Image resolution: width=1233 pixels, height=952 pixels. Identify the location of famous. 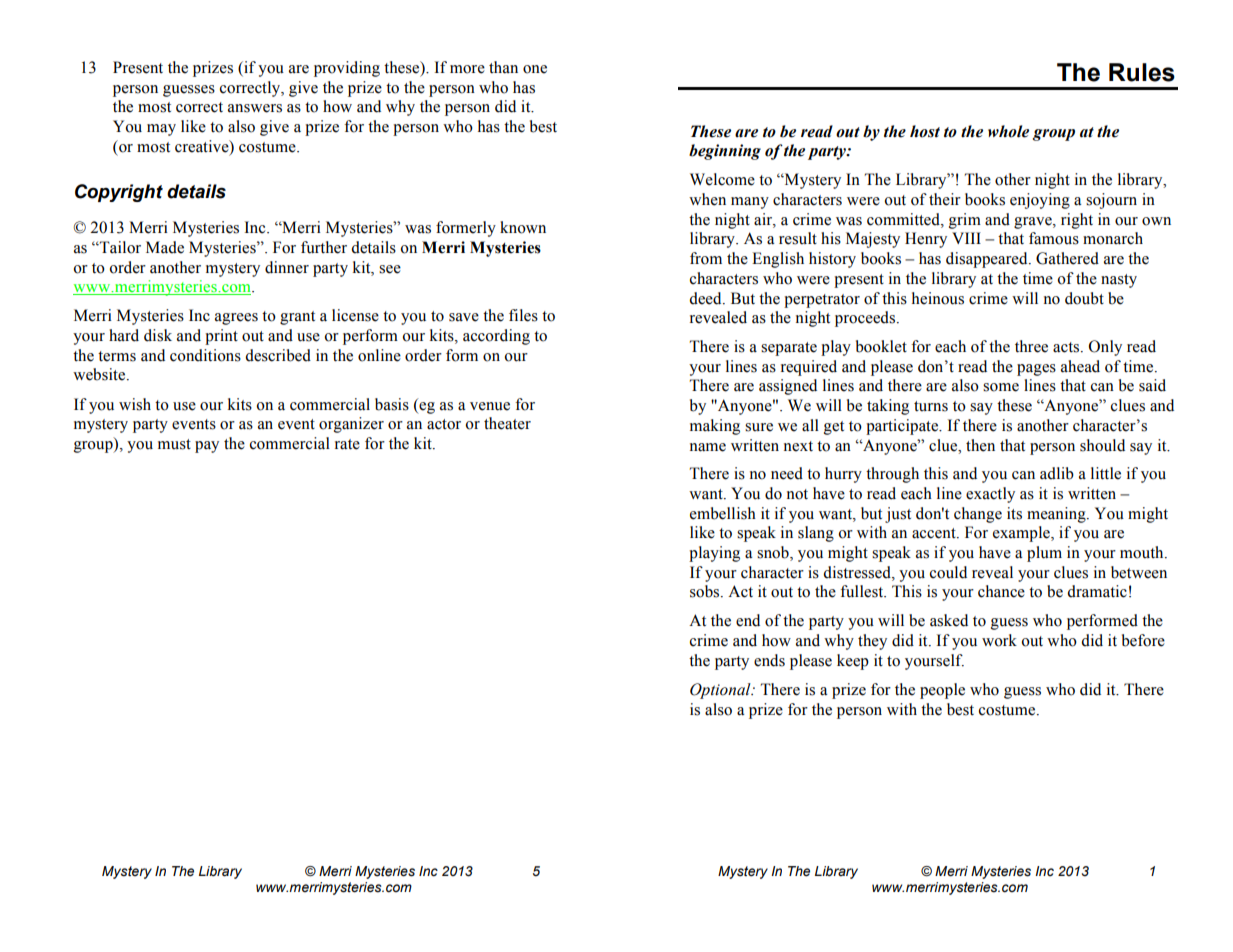
(1054, 238).
